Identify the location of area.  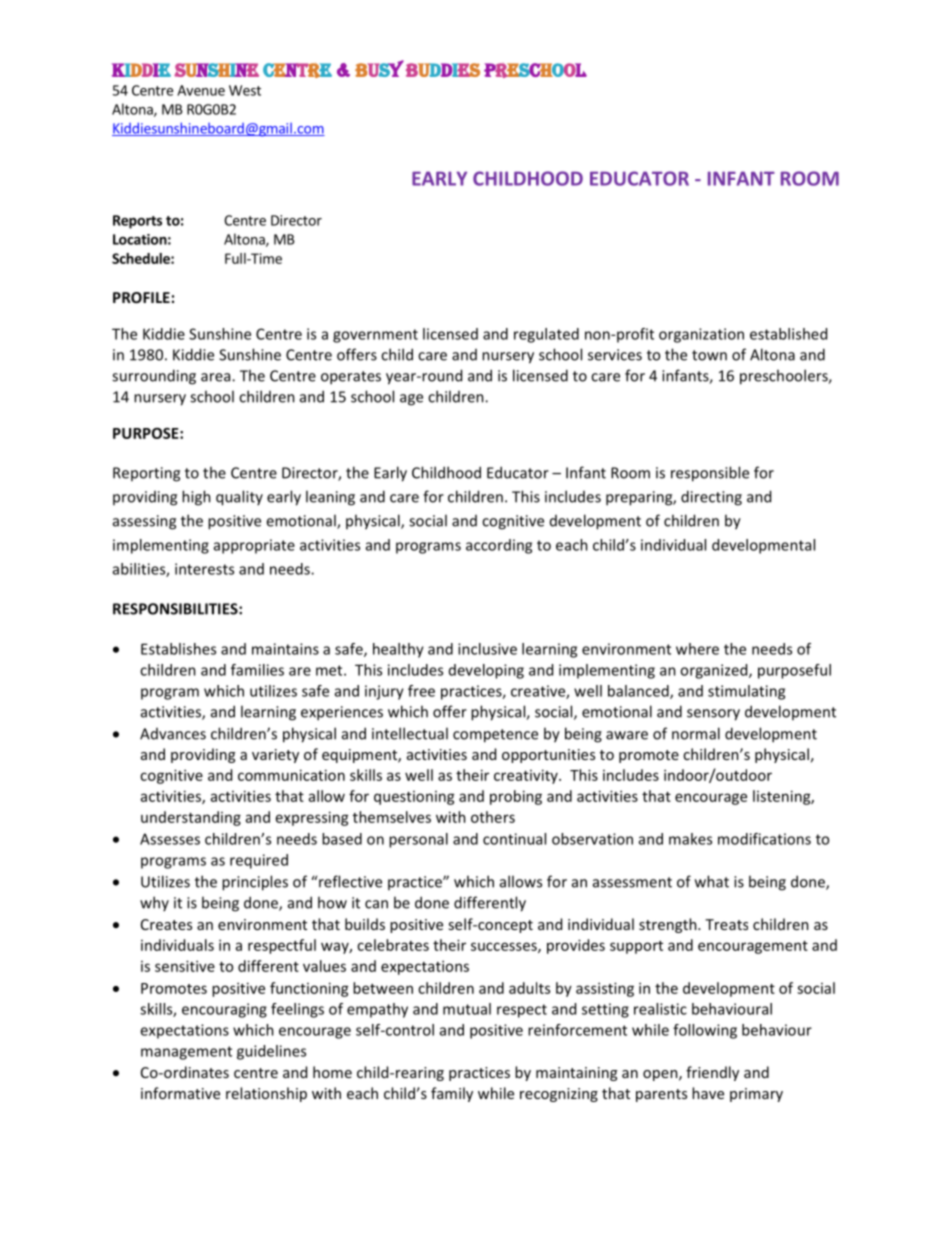
(217, 377).
